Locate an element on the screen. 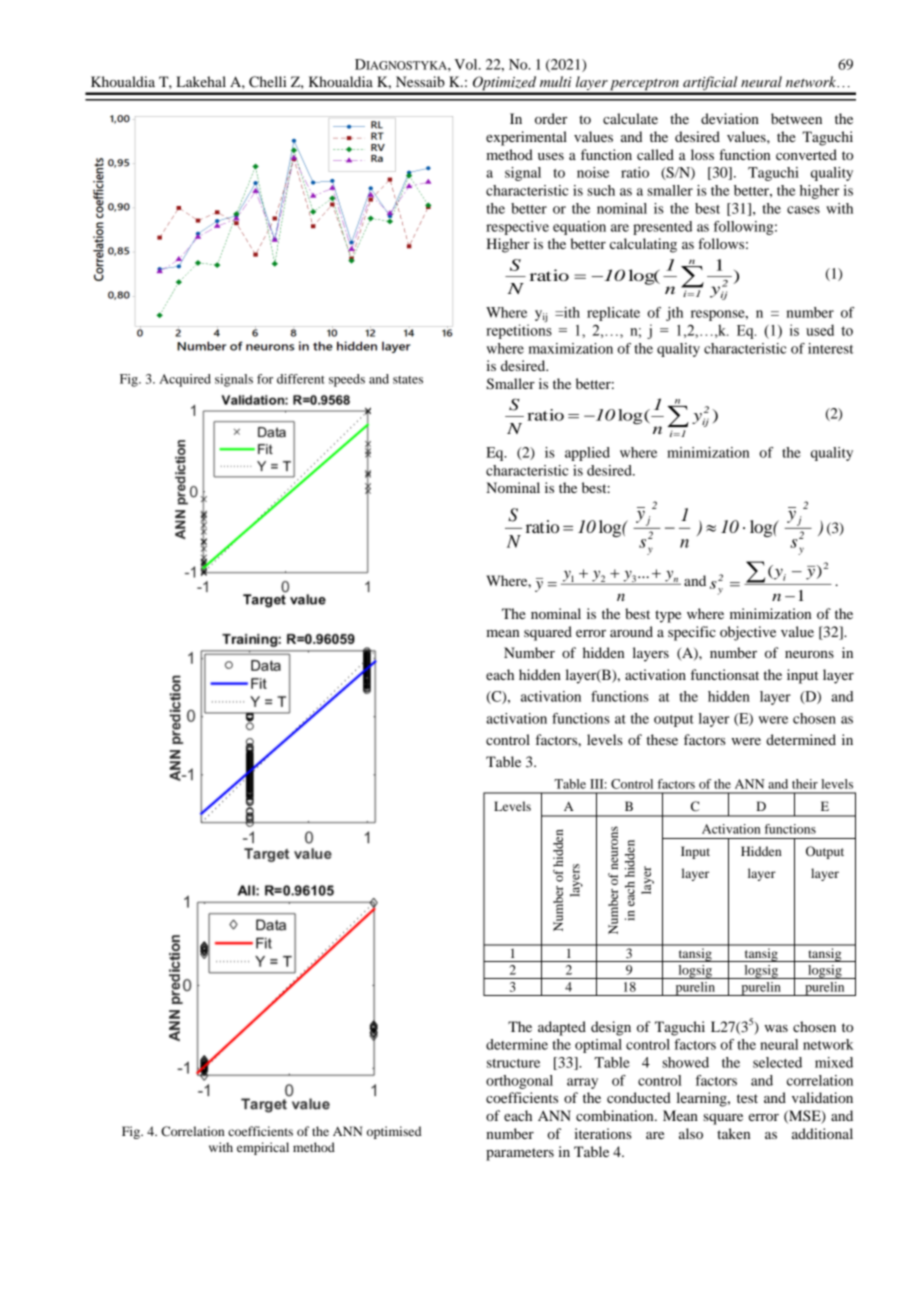 The height and width of the screenshot is (1308, 924). parameters is located at coordinates (520, 1154).
